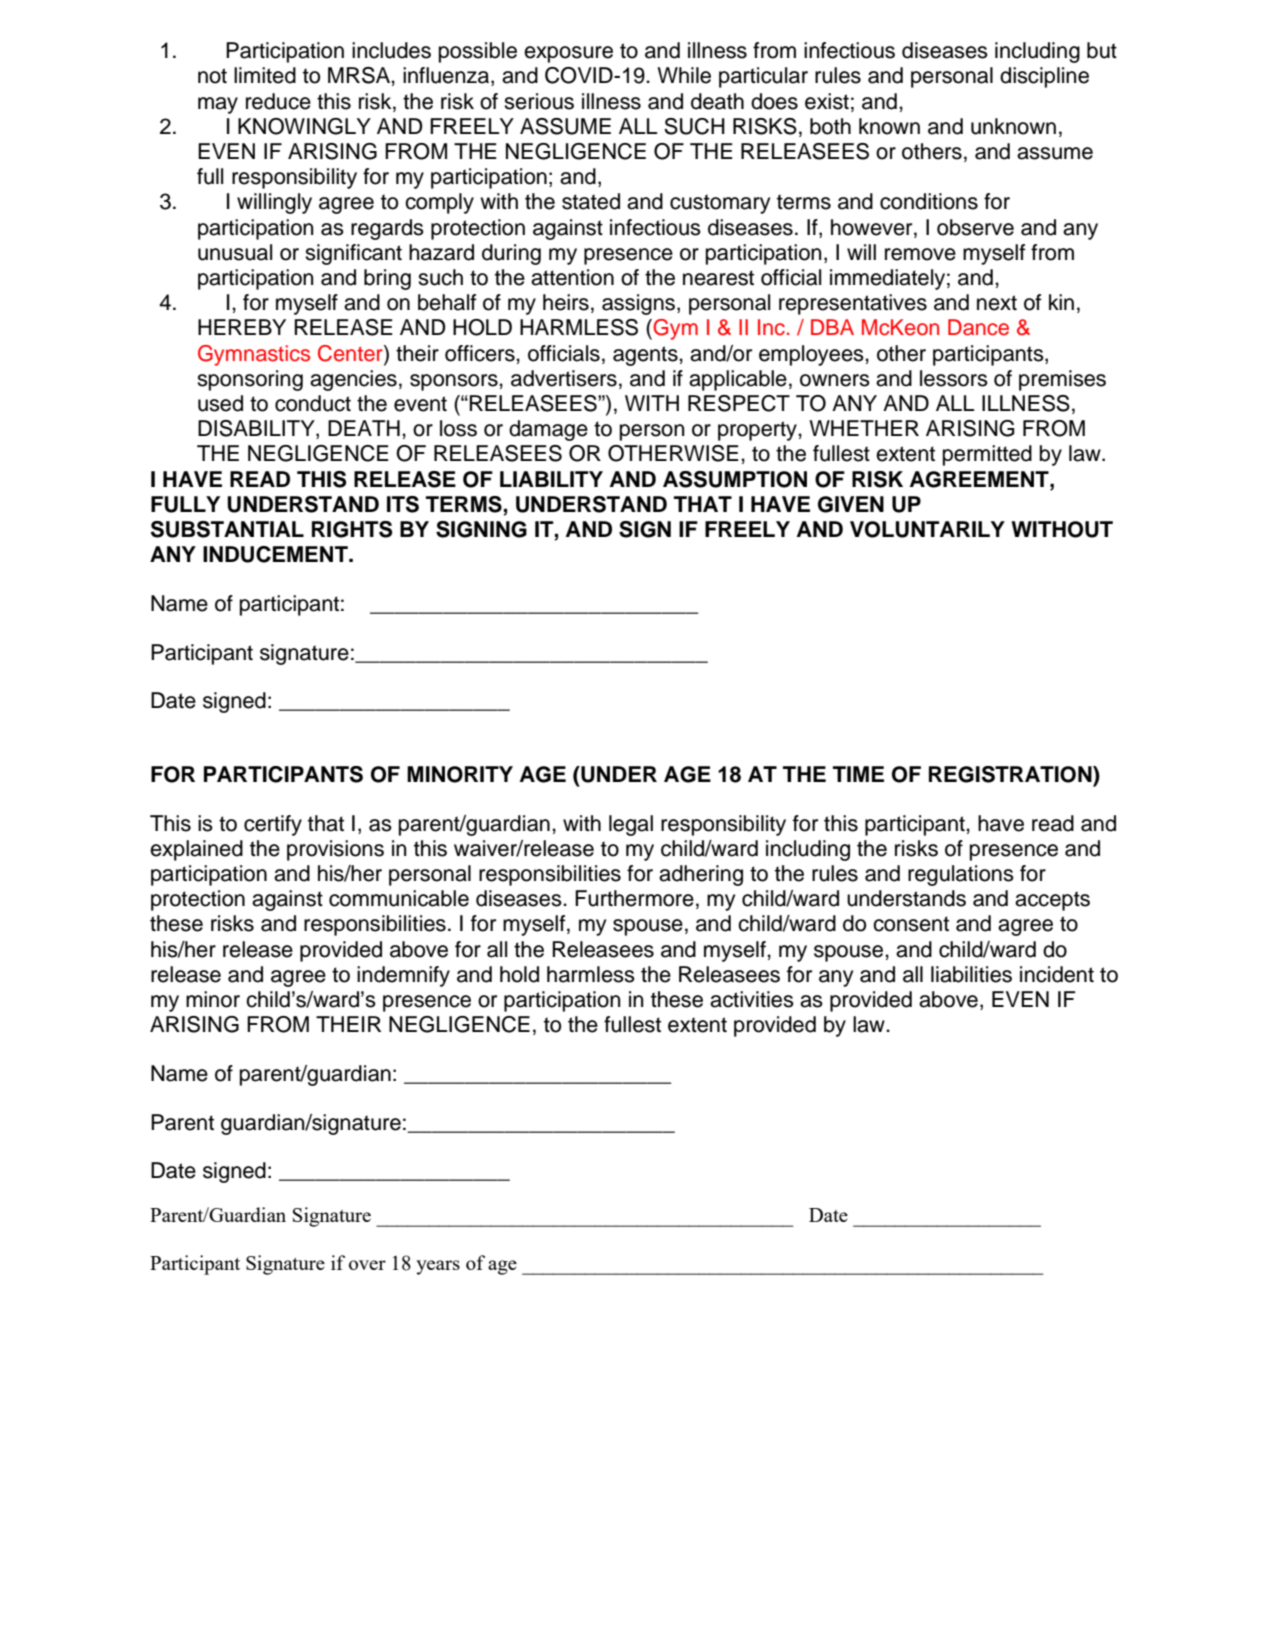 This document has height=1650, width=1275. Describe the element at coordinates (634, 898) in the document. I see `Furthermore` at that location.
